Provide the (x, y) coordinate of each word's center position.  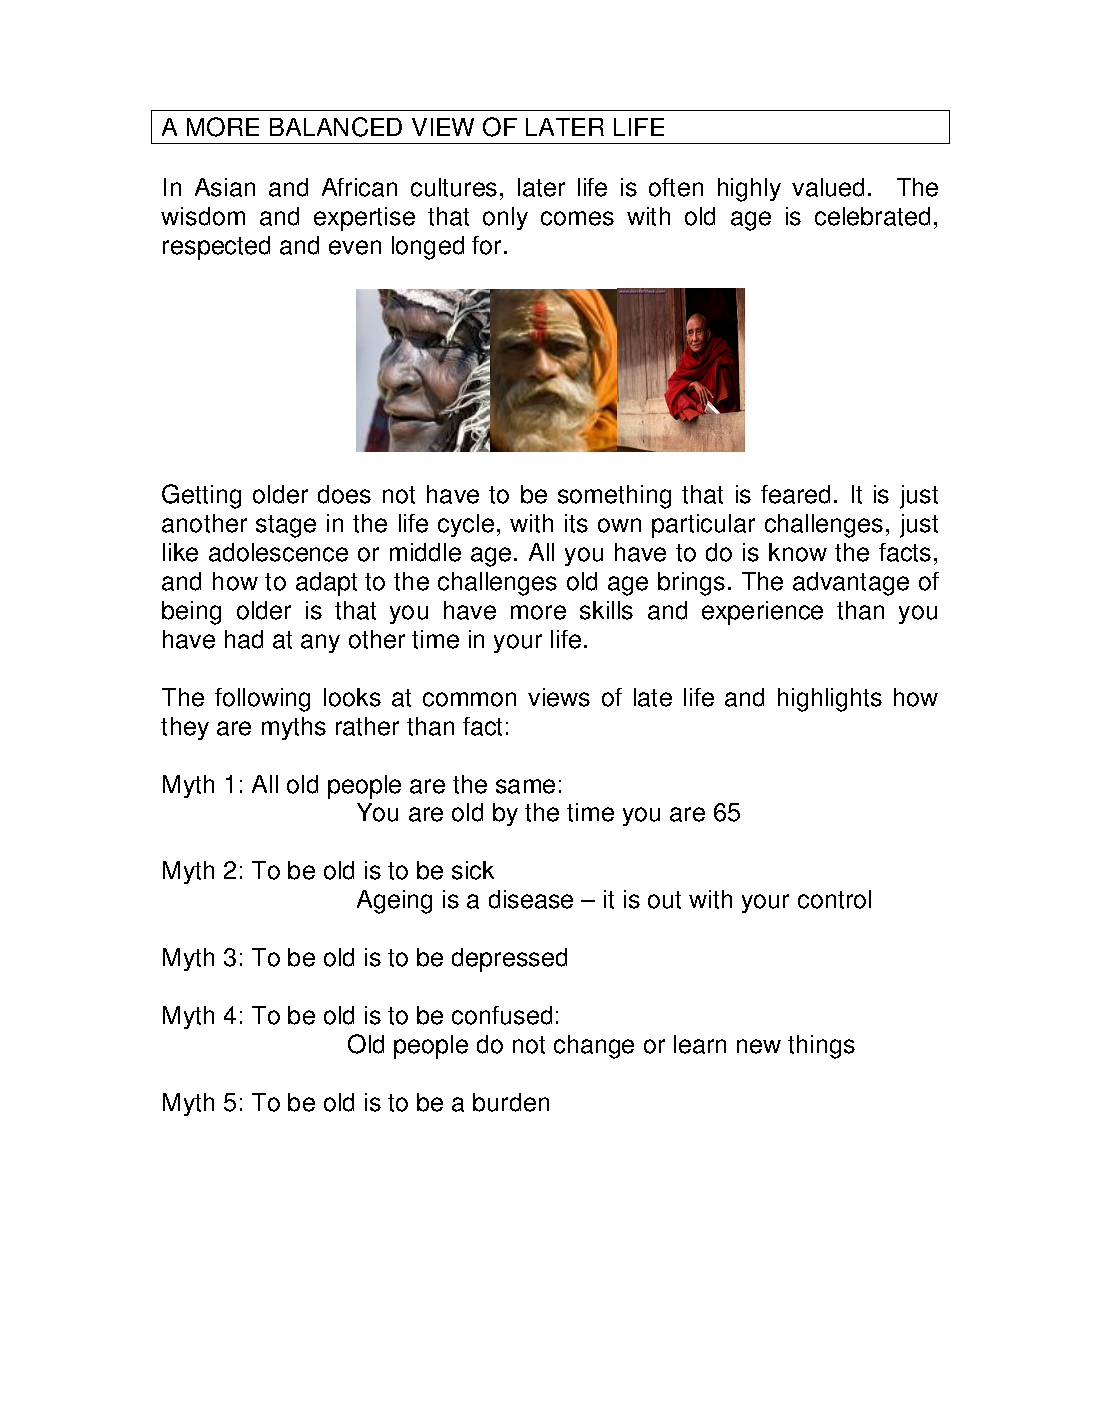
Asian (225, 187)
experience (762, 613)
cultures (454, 187)
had (244, 639)
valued (828, 187)
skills (606, 610)
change (594, 1047)
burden (511, 1102)
